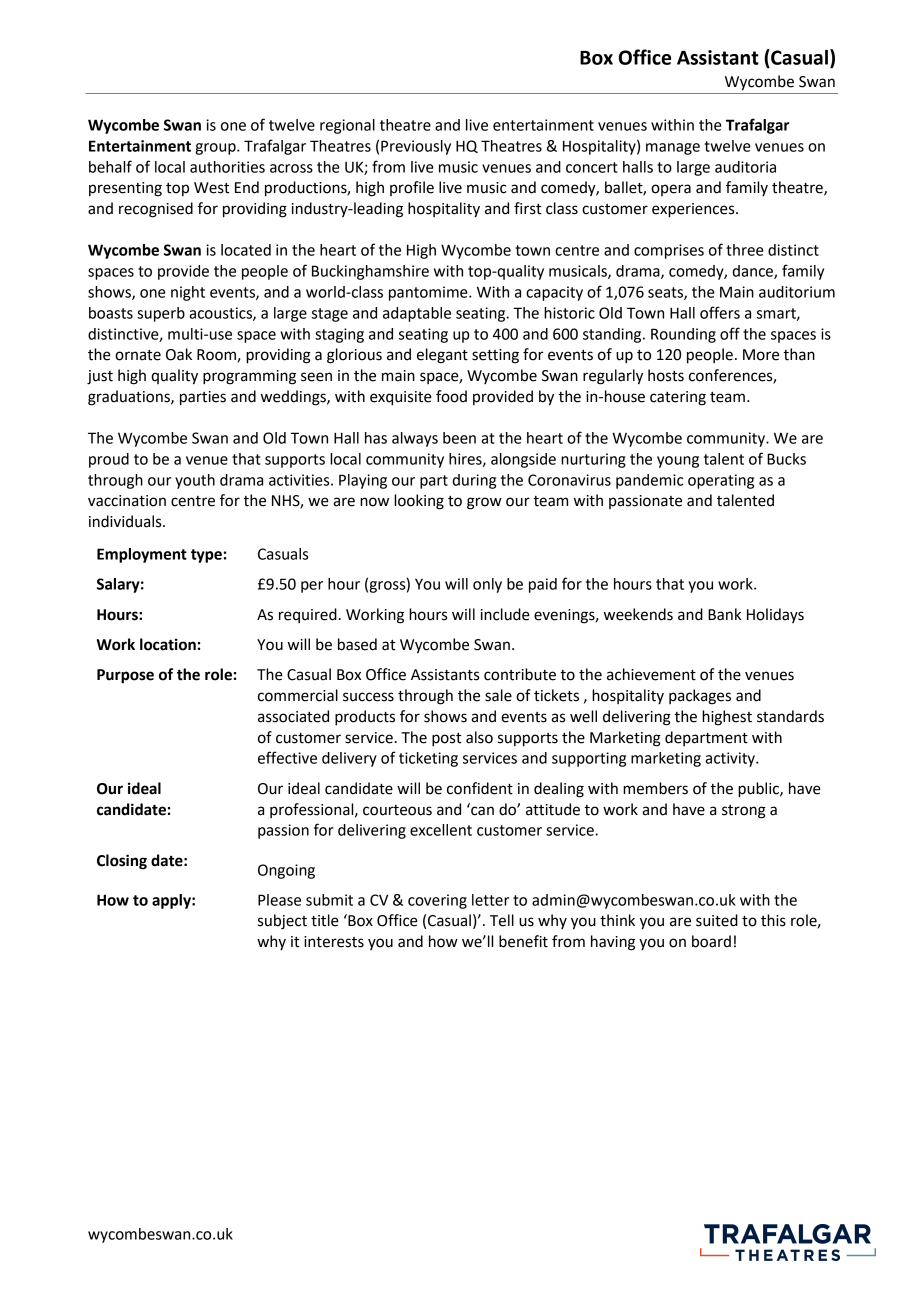  What do you see at coordinates (451, 396) in the image?
I see `food` at bounding box center [451, 396].
